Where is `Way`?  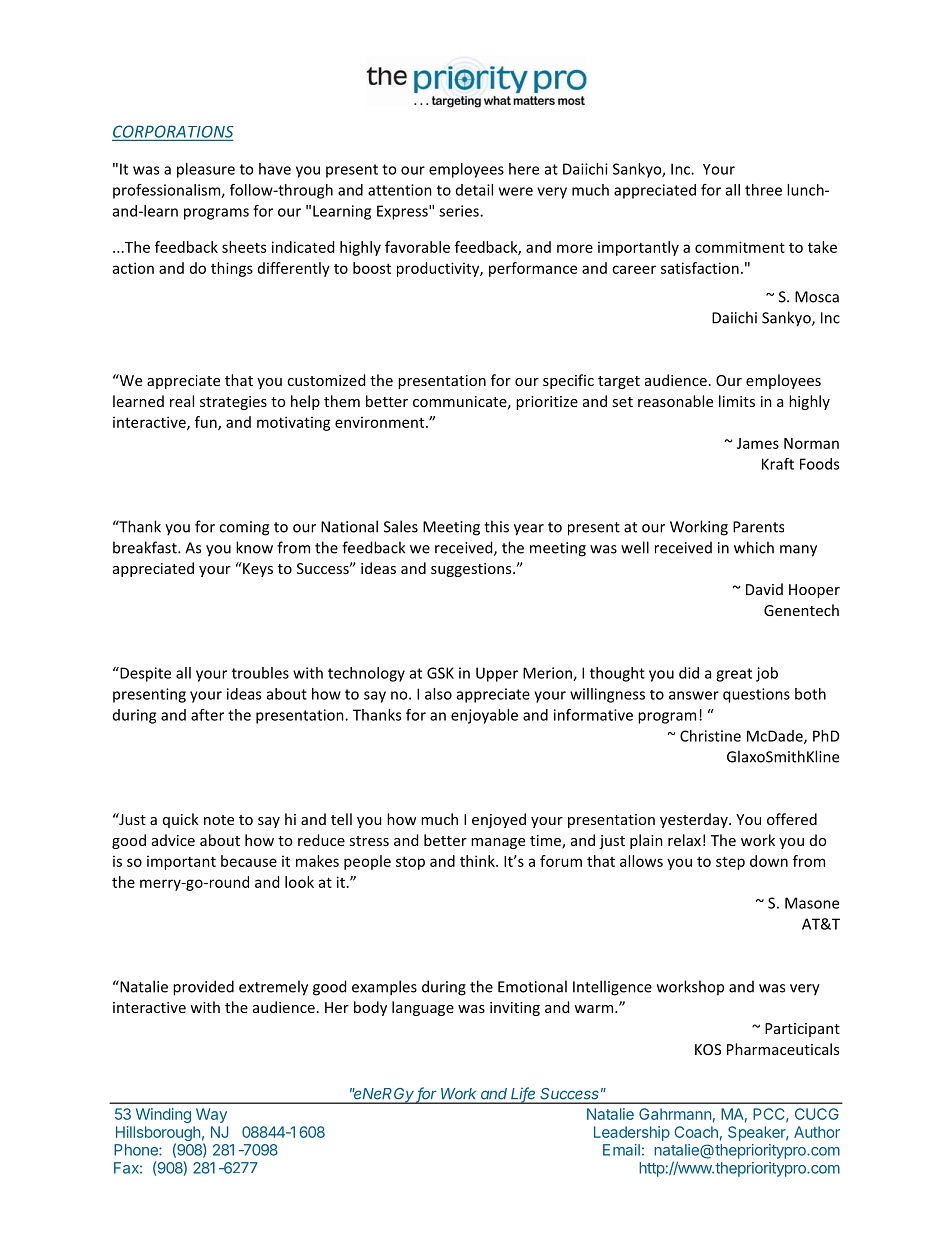 Way is located at coordinates (211, 1115).
